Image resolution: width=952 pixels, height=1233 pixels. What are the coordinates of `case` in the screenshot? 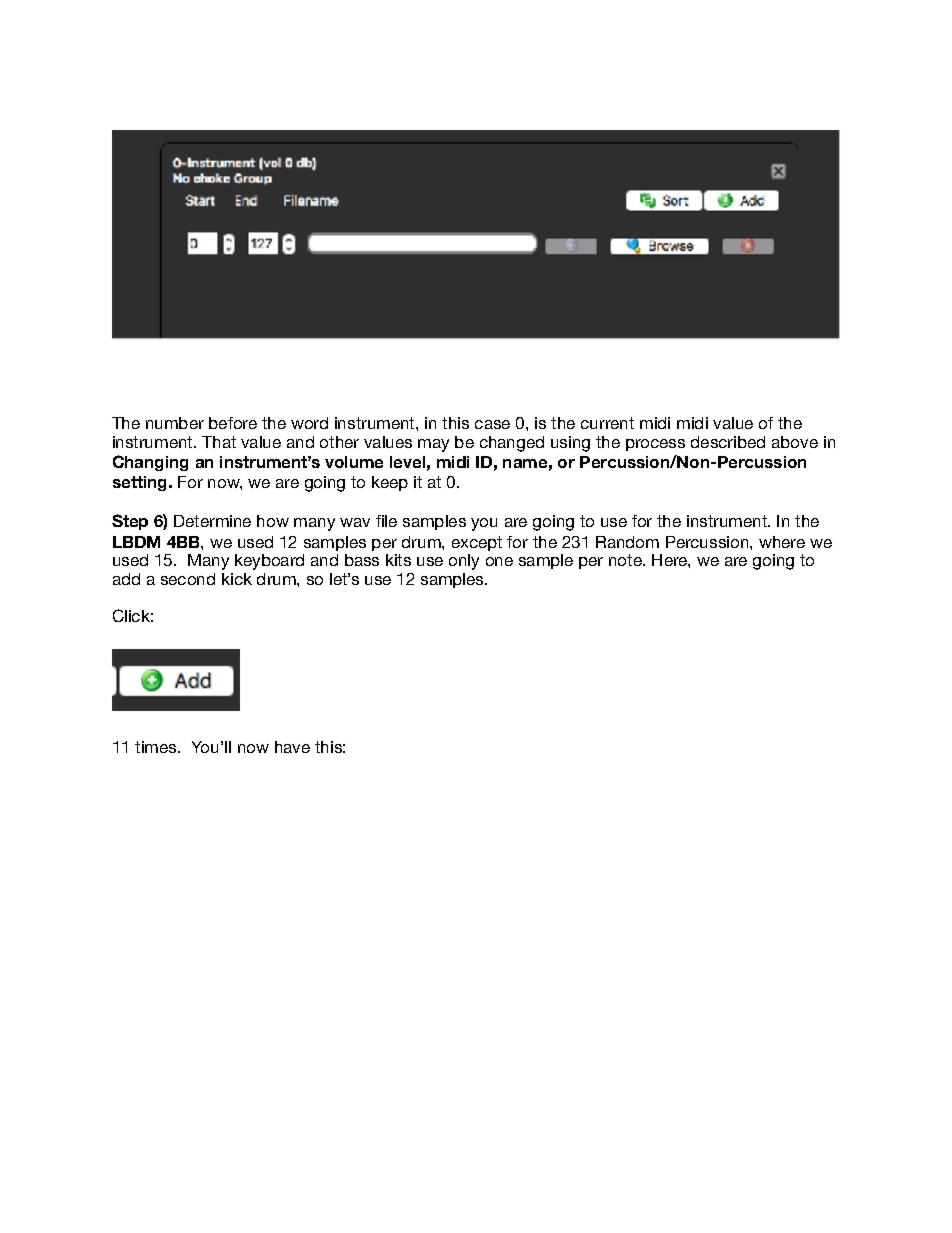 It's located at (492, 424).
